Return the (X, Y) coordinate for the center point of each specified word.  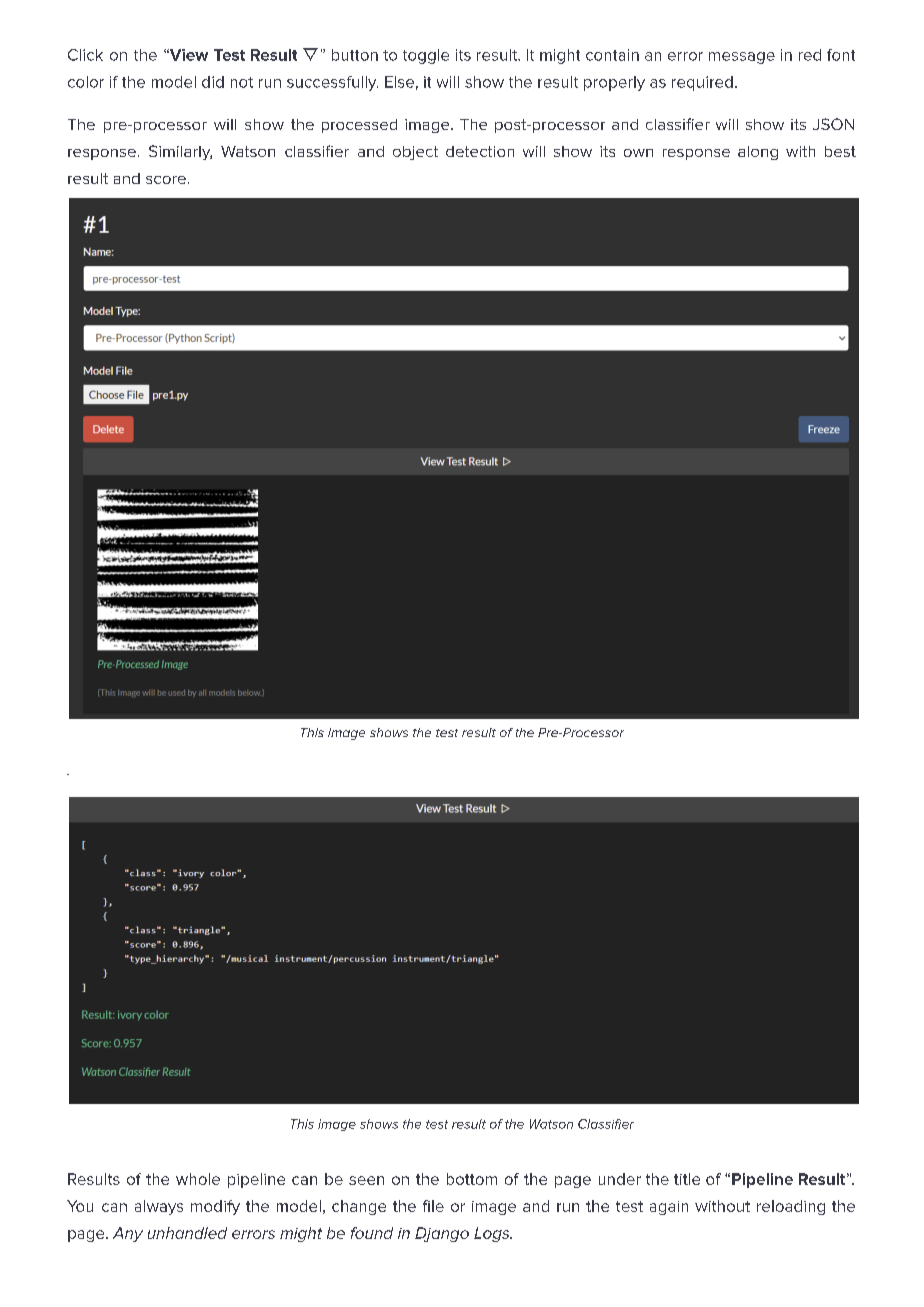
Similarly (180, 152)
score (166, 180)
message (742, 58)
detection (480, 151)
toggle (426, 56)
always (159, 1207)
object (415, 153)
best (840, 151)
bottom (472, 1179)
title (687, 1179)
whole (198, 1179)
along (758, 153)
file (433, 1206)
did (213, 82)
